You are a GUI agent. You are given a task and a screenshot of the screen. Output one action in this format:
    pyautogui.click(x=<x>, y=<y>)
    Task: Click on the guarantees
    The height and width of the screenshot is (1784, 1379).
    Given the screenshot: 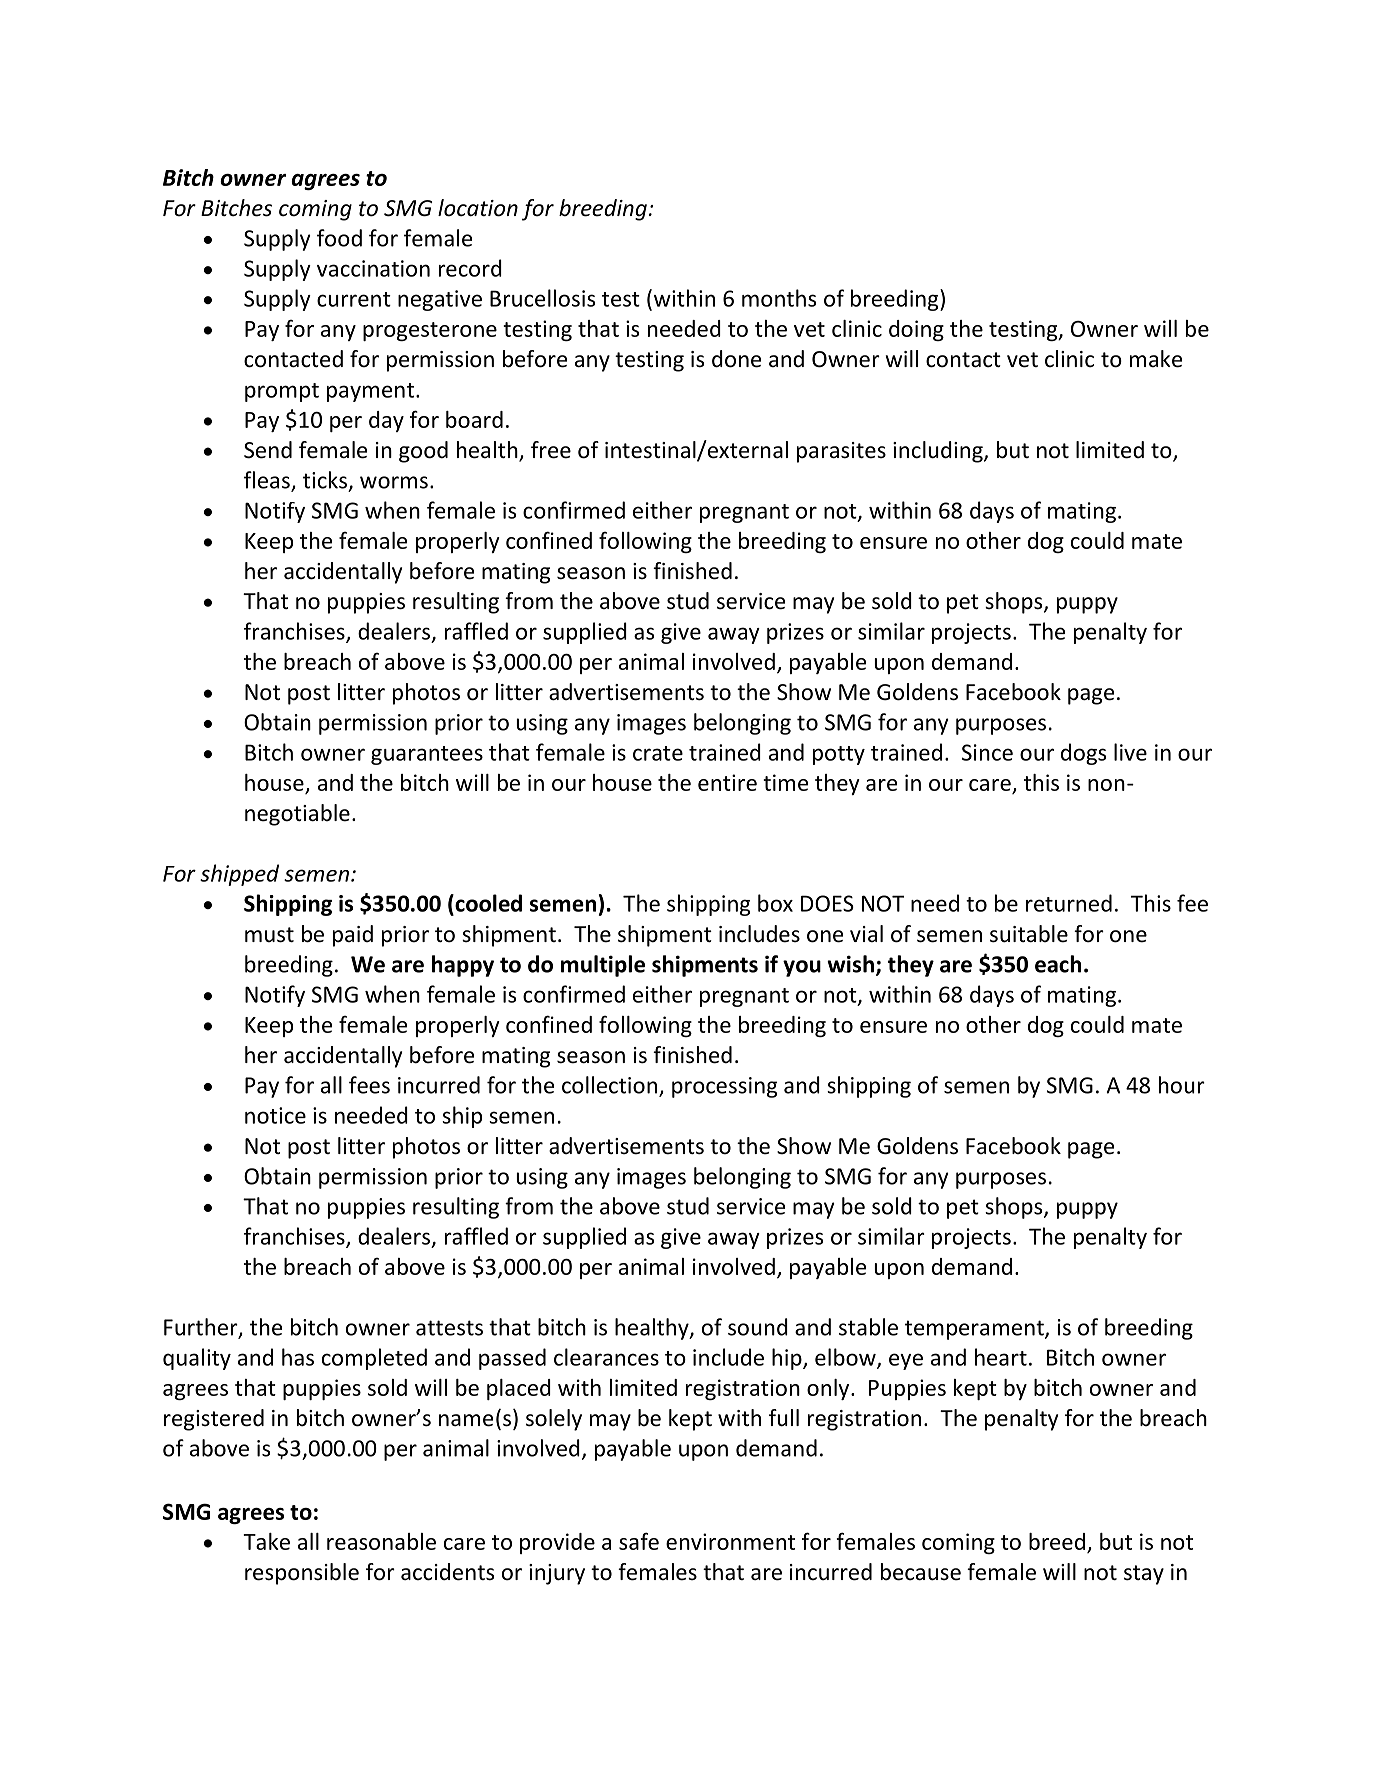 What is the action you would take?
    pyautogui.click(x=427, y=755)
